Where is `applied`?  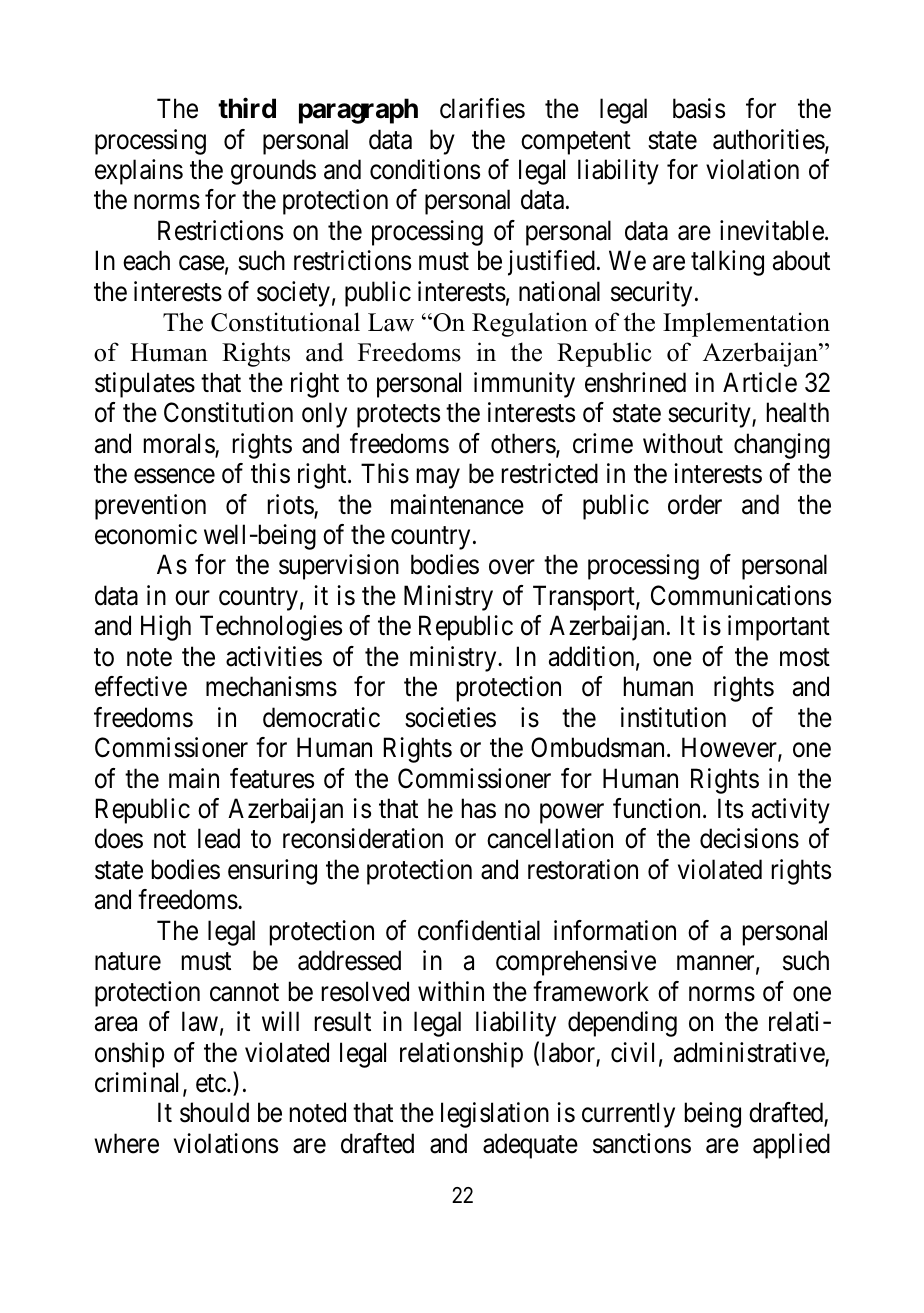
applied is located at coordinates (791, 1146).
